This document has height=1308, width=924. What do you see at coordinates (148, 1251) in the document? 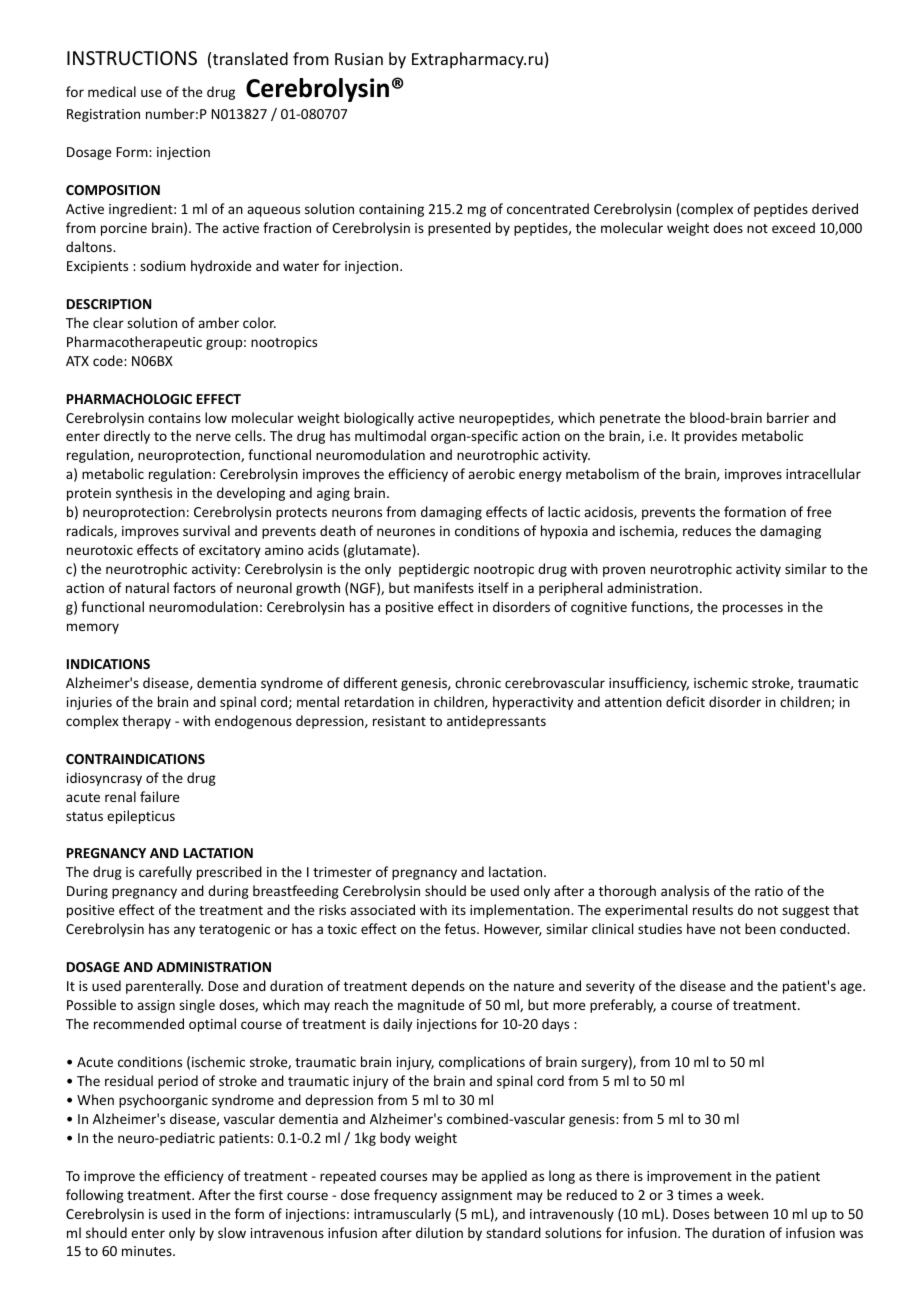
I see `minutes` at bounding box center [148, 1251].
